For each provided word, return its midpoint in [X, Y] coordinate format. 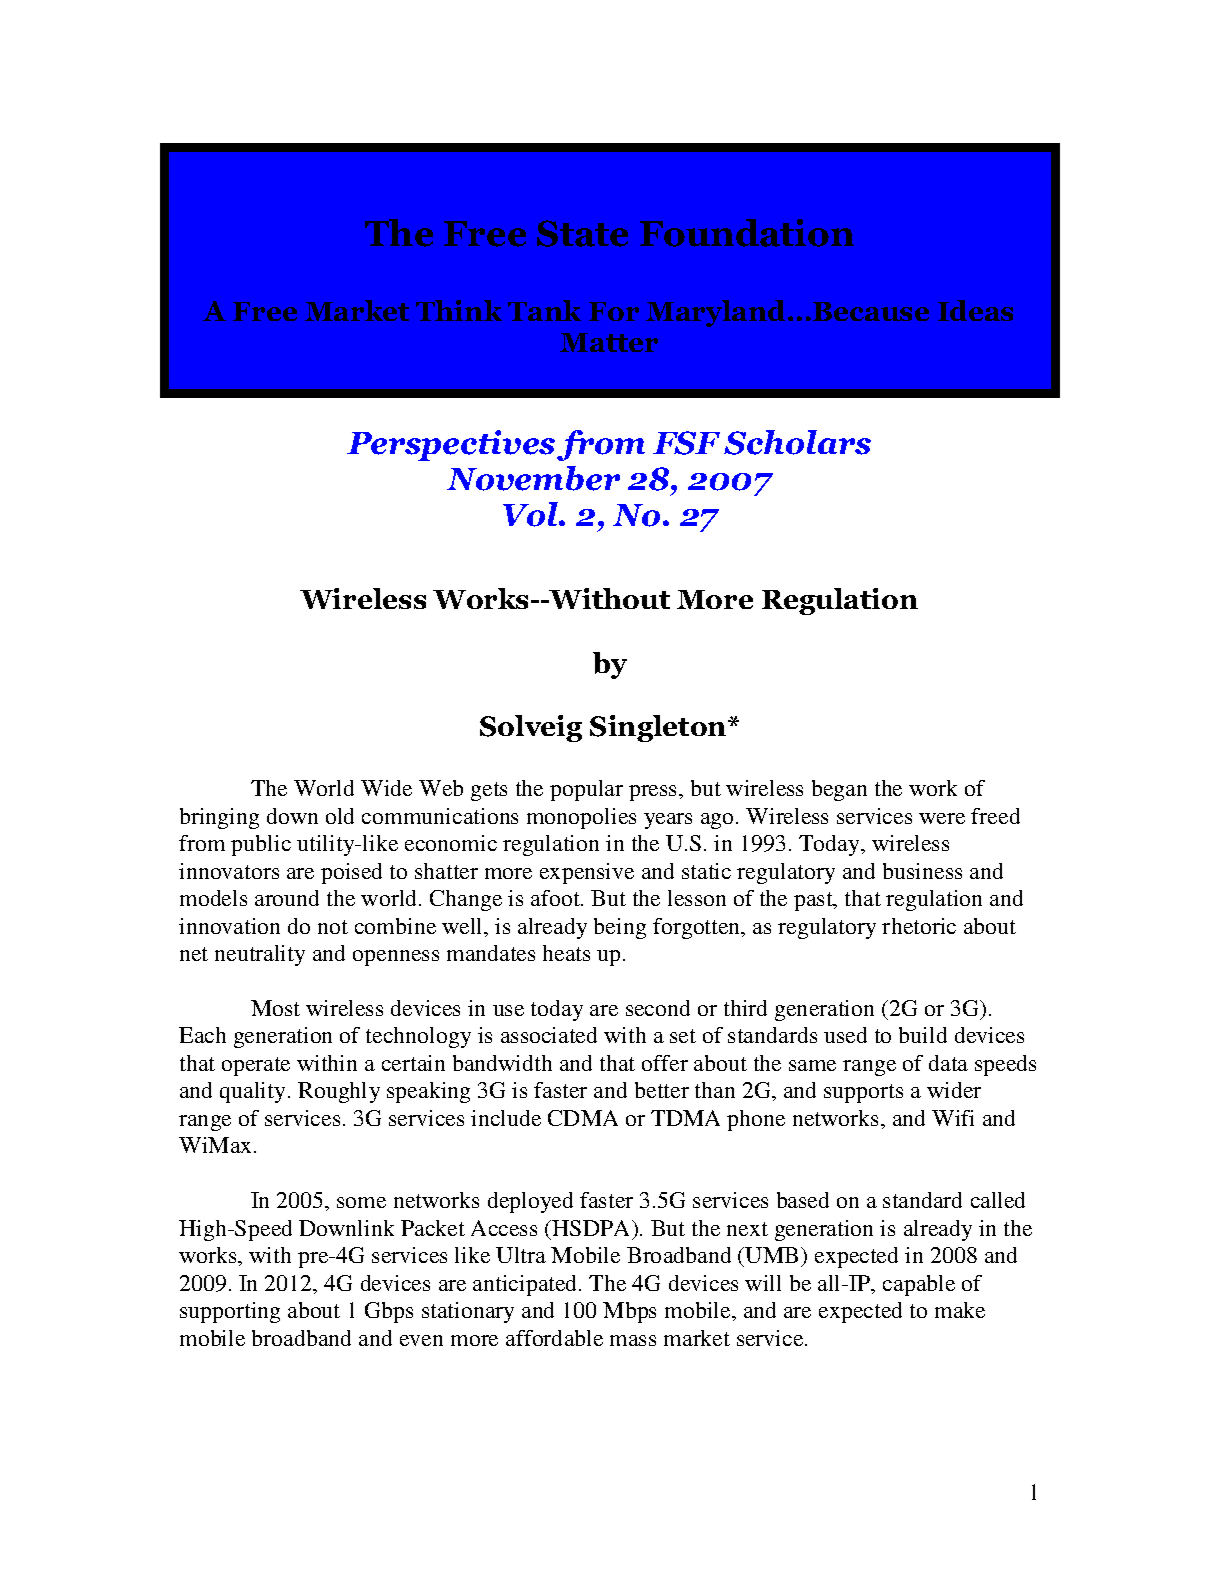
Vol [531, 514]
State [582, 233]
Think [459, 310]
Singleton [659, 728]
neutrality [260, 955]
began [839, 790]
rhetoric [919, 926]
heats [566, 953]
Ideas [975, 310]
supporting [230, 1312]
